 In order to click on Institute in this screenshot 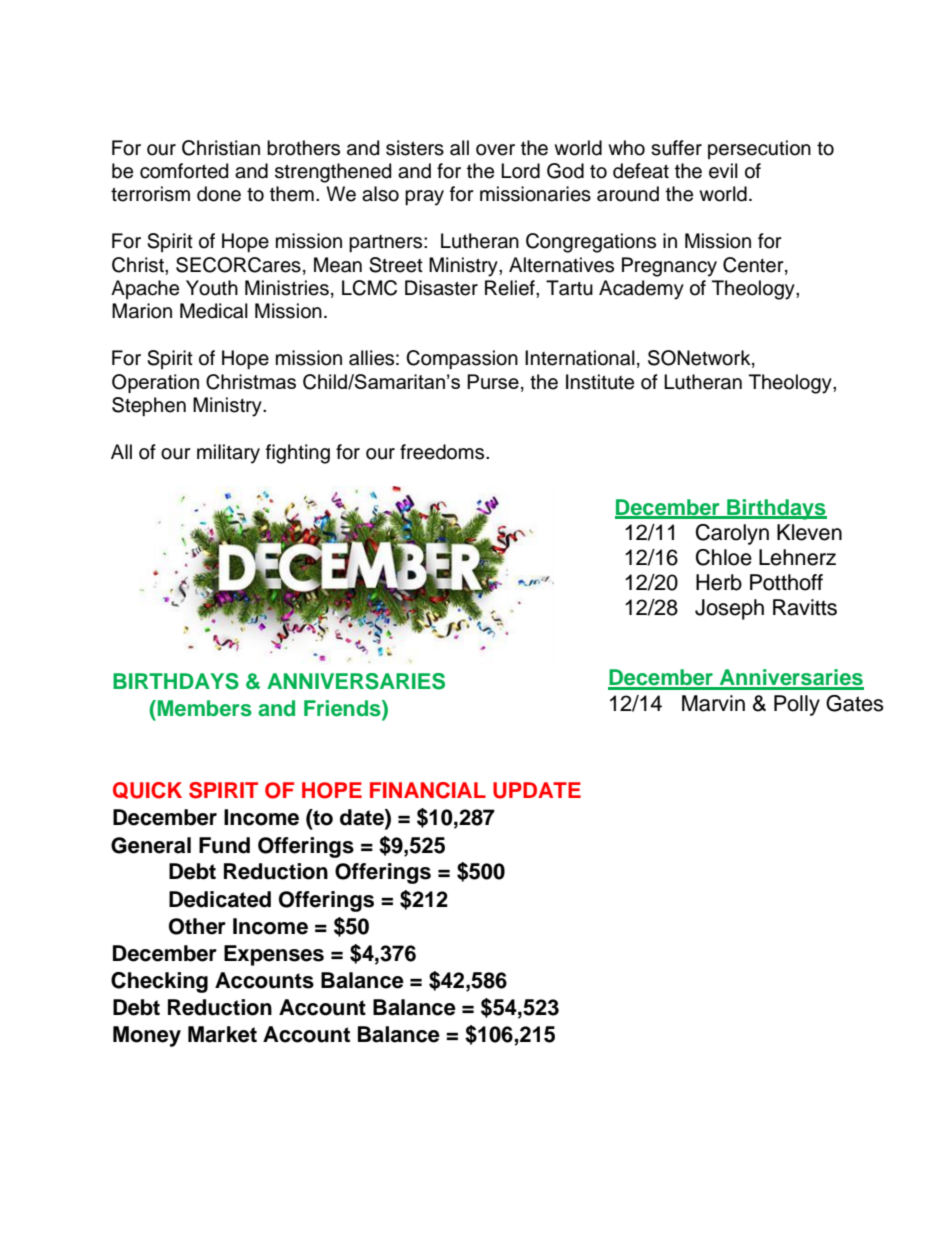, I will do `click(600, 382)`.
